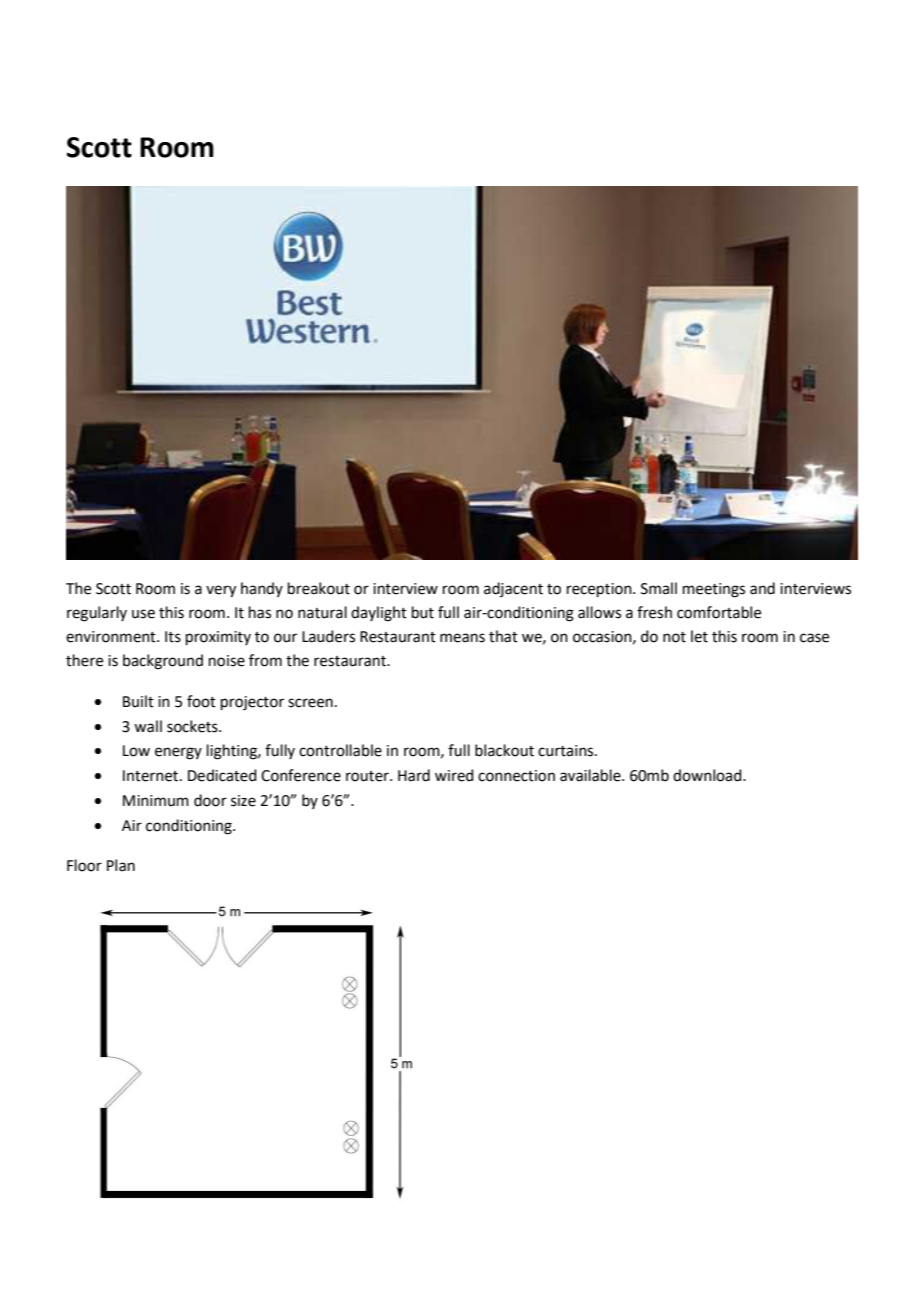  Describe the element at coordinates (714, 590) in the screenshot. I see `meetings` at that location.
